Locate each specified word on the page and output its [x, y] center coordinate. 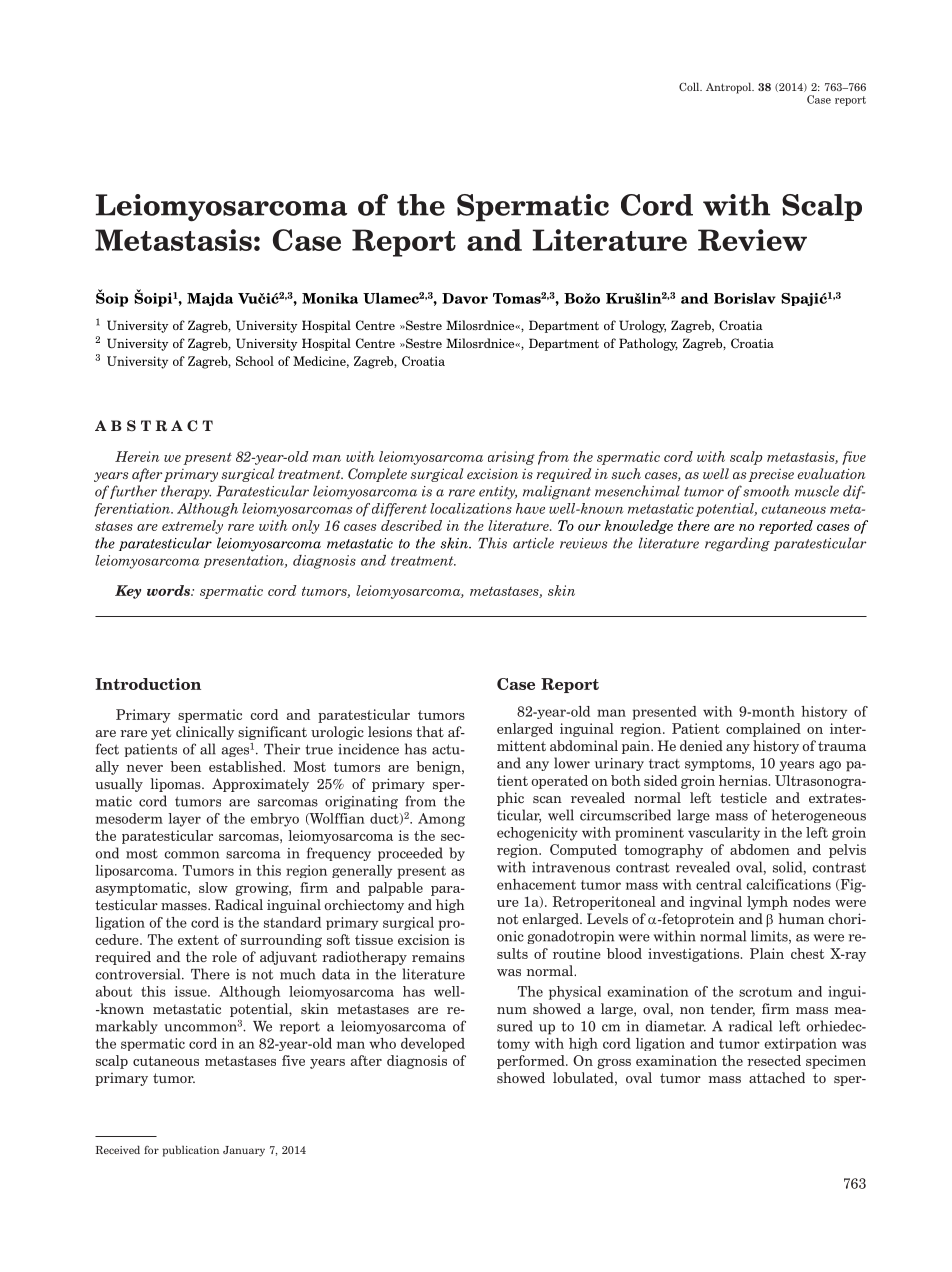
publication [191, 1151]
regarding [737, 544]
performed [532, 1062]
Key [128, 592]
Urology [642, 326]
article [533, 543]
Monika [330, 298]
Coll [690, 86]
